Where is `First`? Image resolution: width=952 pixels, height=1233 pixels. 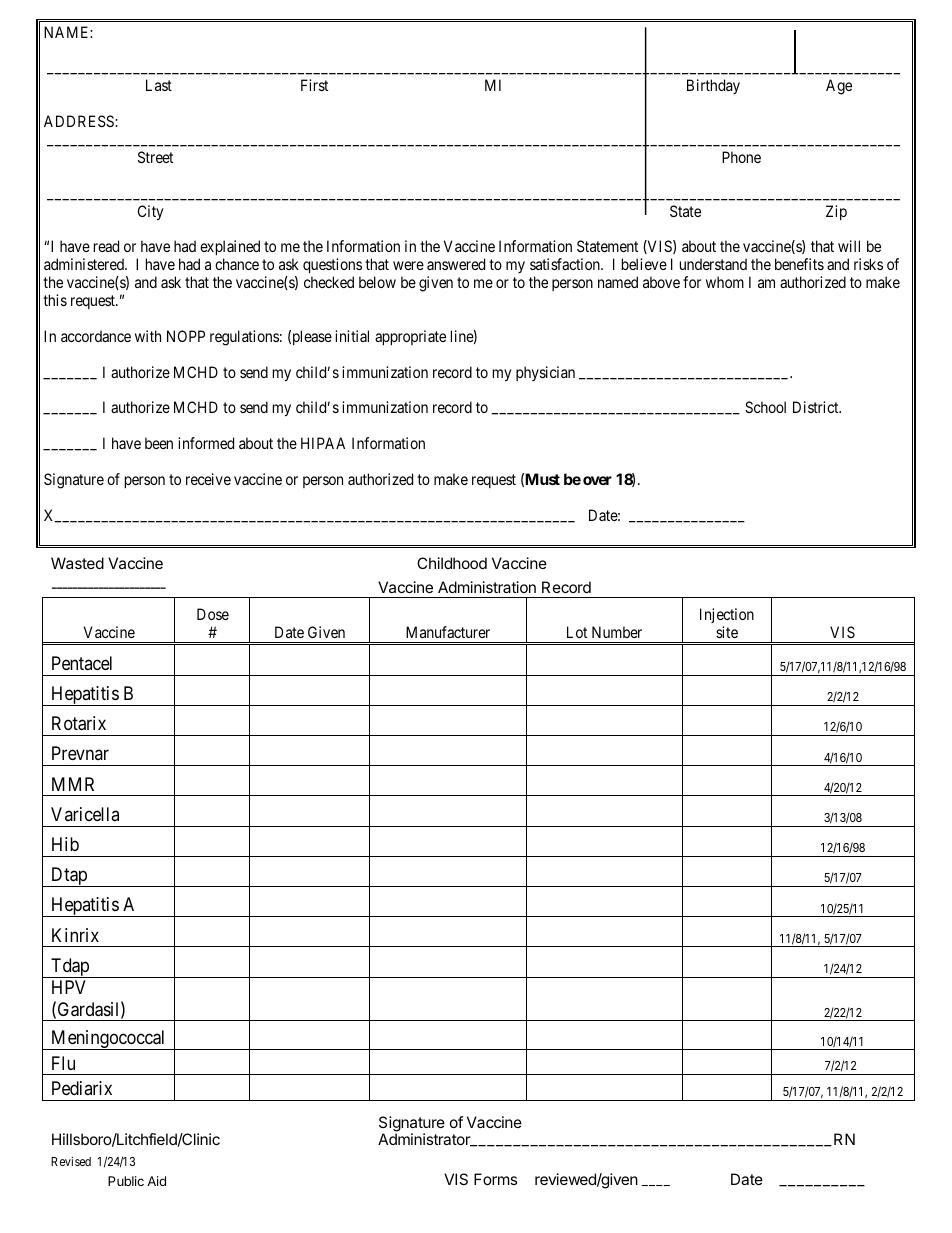 First is located at coordinates (314, 85).
